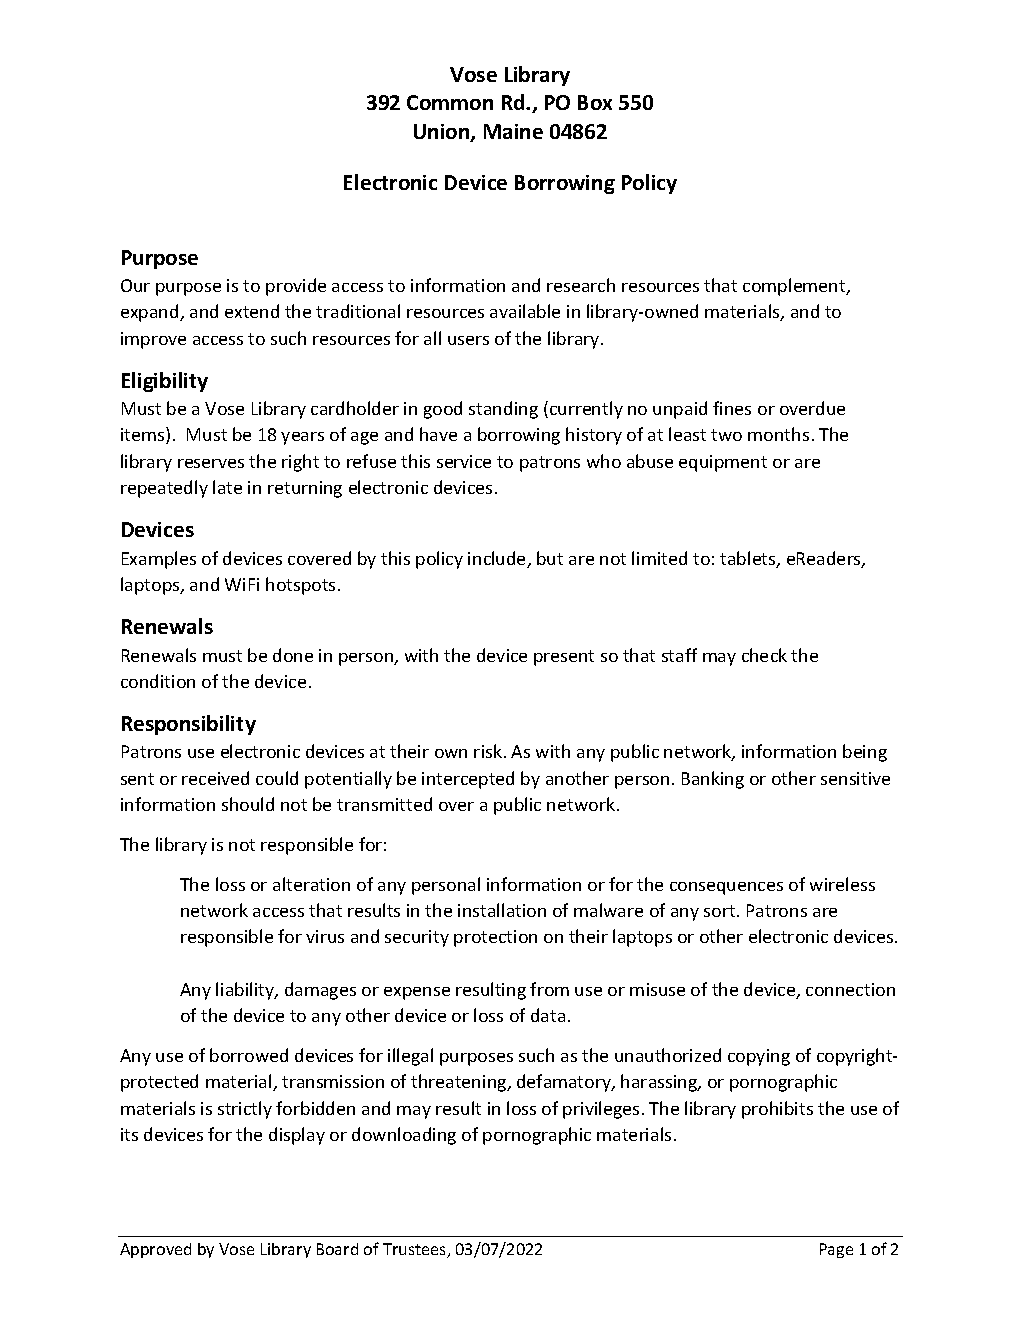 The width and height of the image is (1021, 1321). What do you see at coordinates (595, 102) in the image?
I see `Box` at bounding box center [595, 102].
